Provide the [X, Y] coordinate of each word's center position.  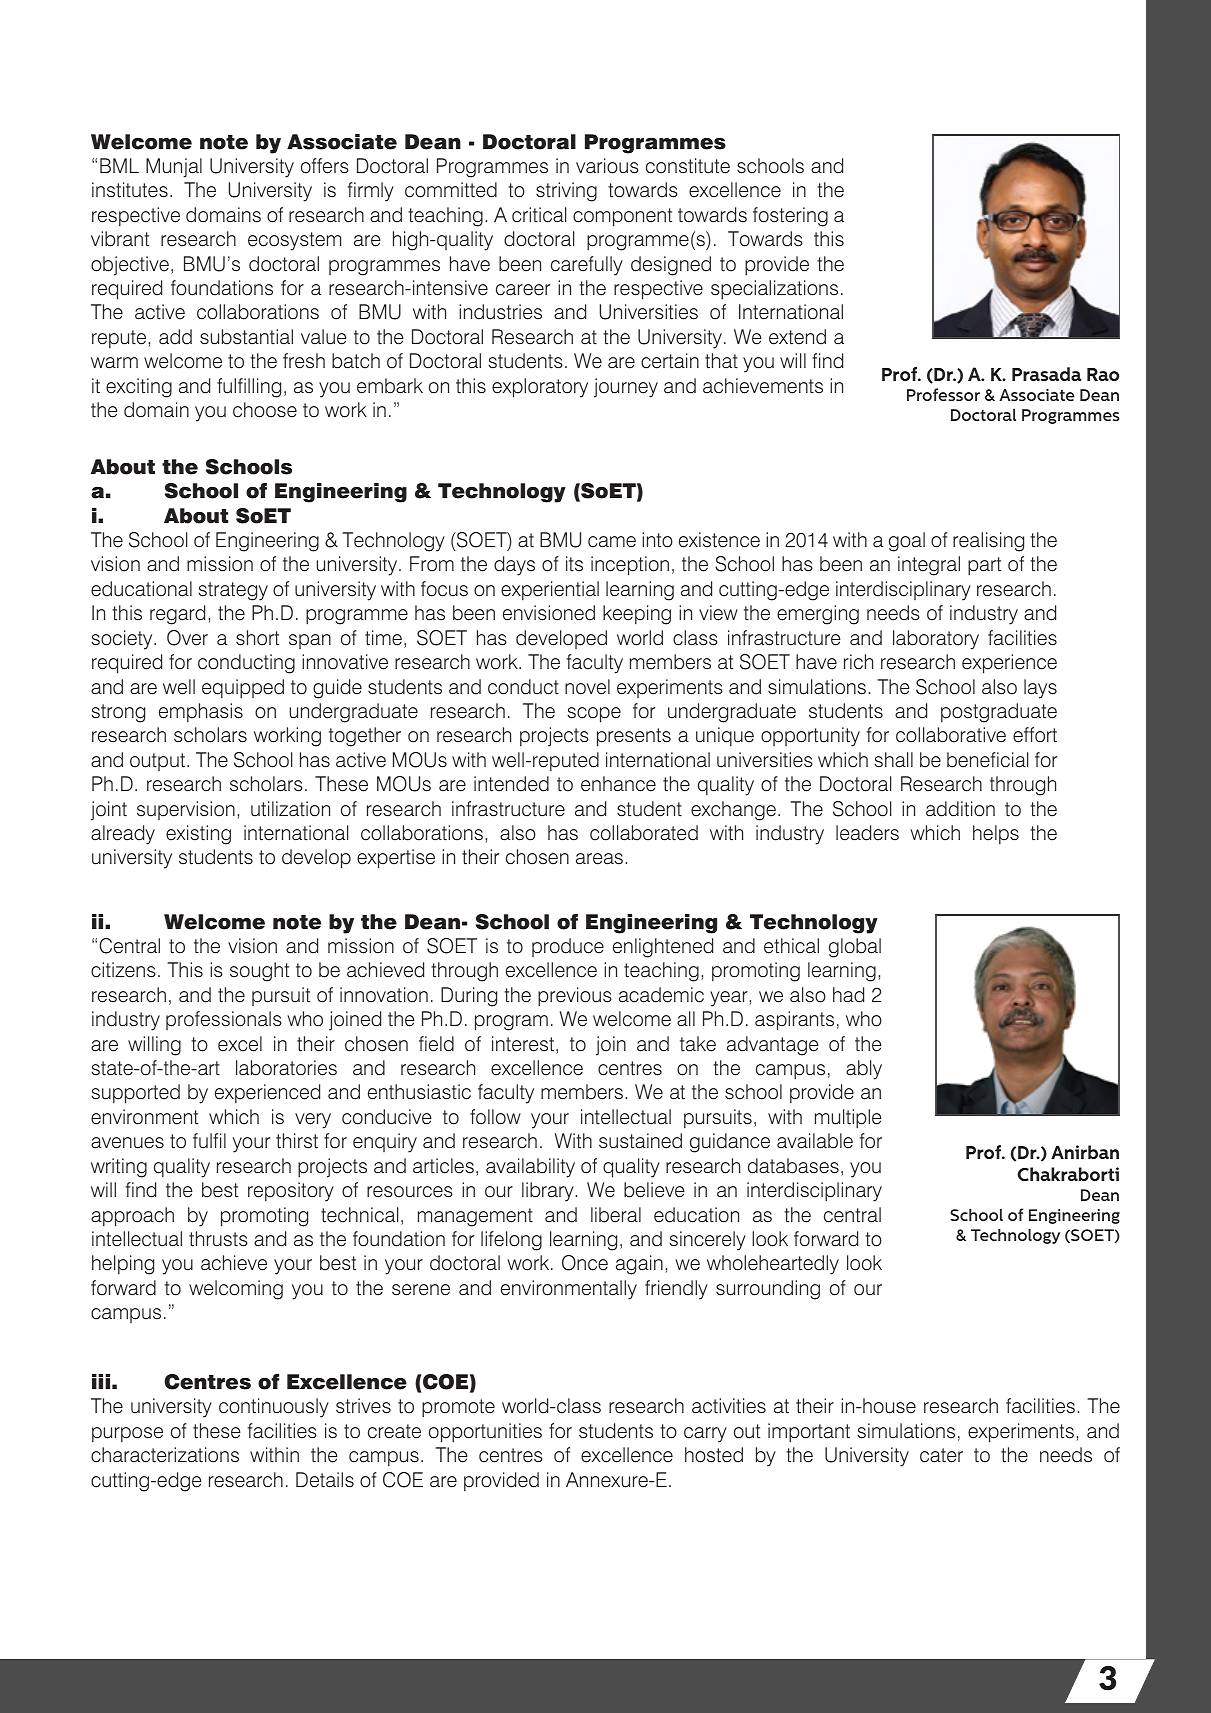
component [622, 217]
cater [941, 1455]
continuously [274, 1408]
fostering [790, 217]
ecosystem [294, 241]
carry [705, 1435]
